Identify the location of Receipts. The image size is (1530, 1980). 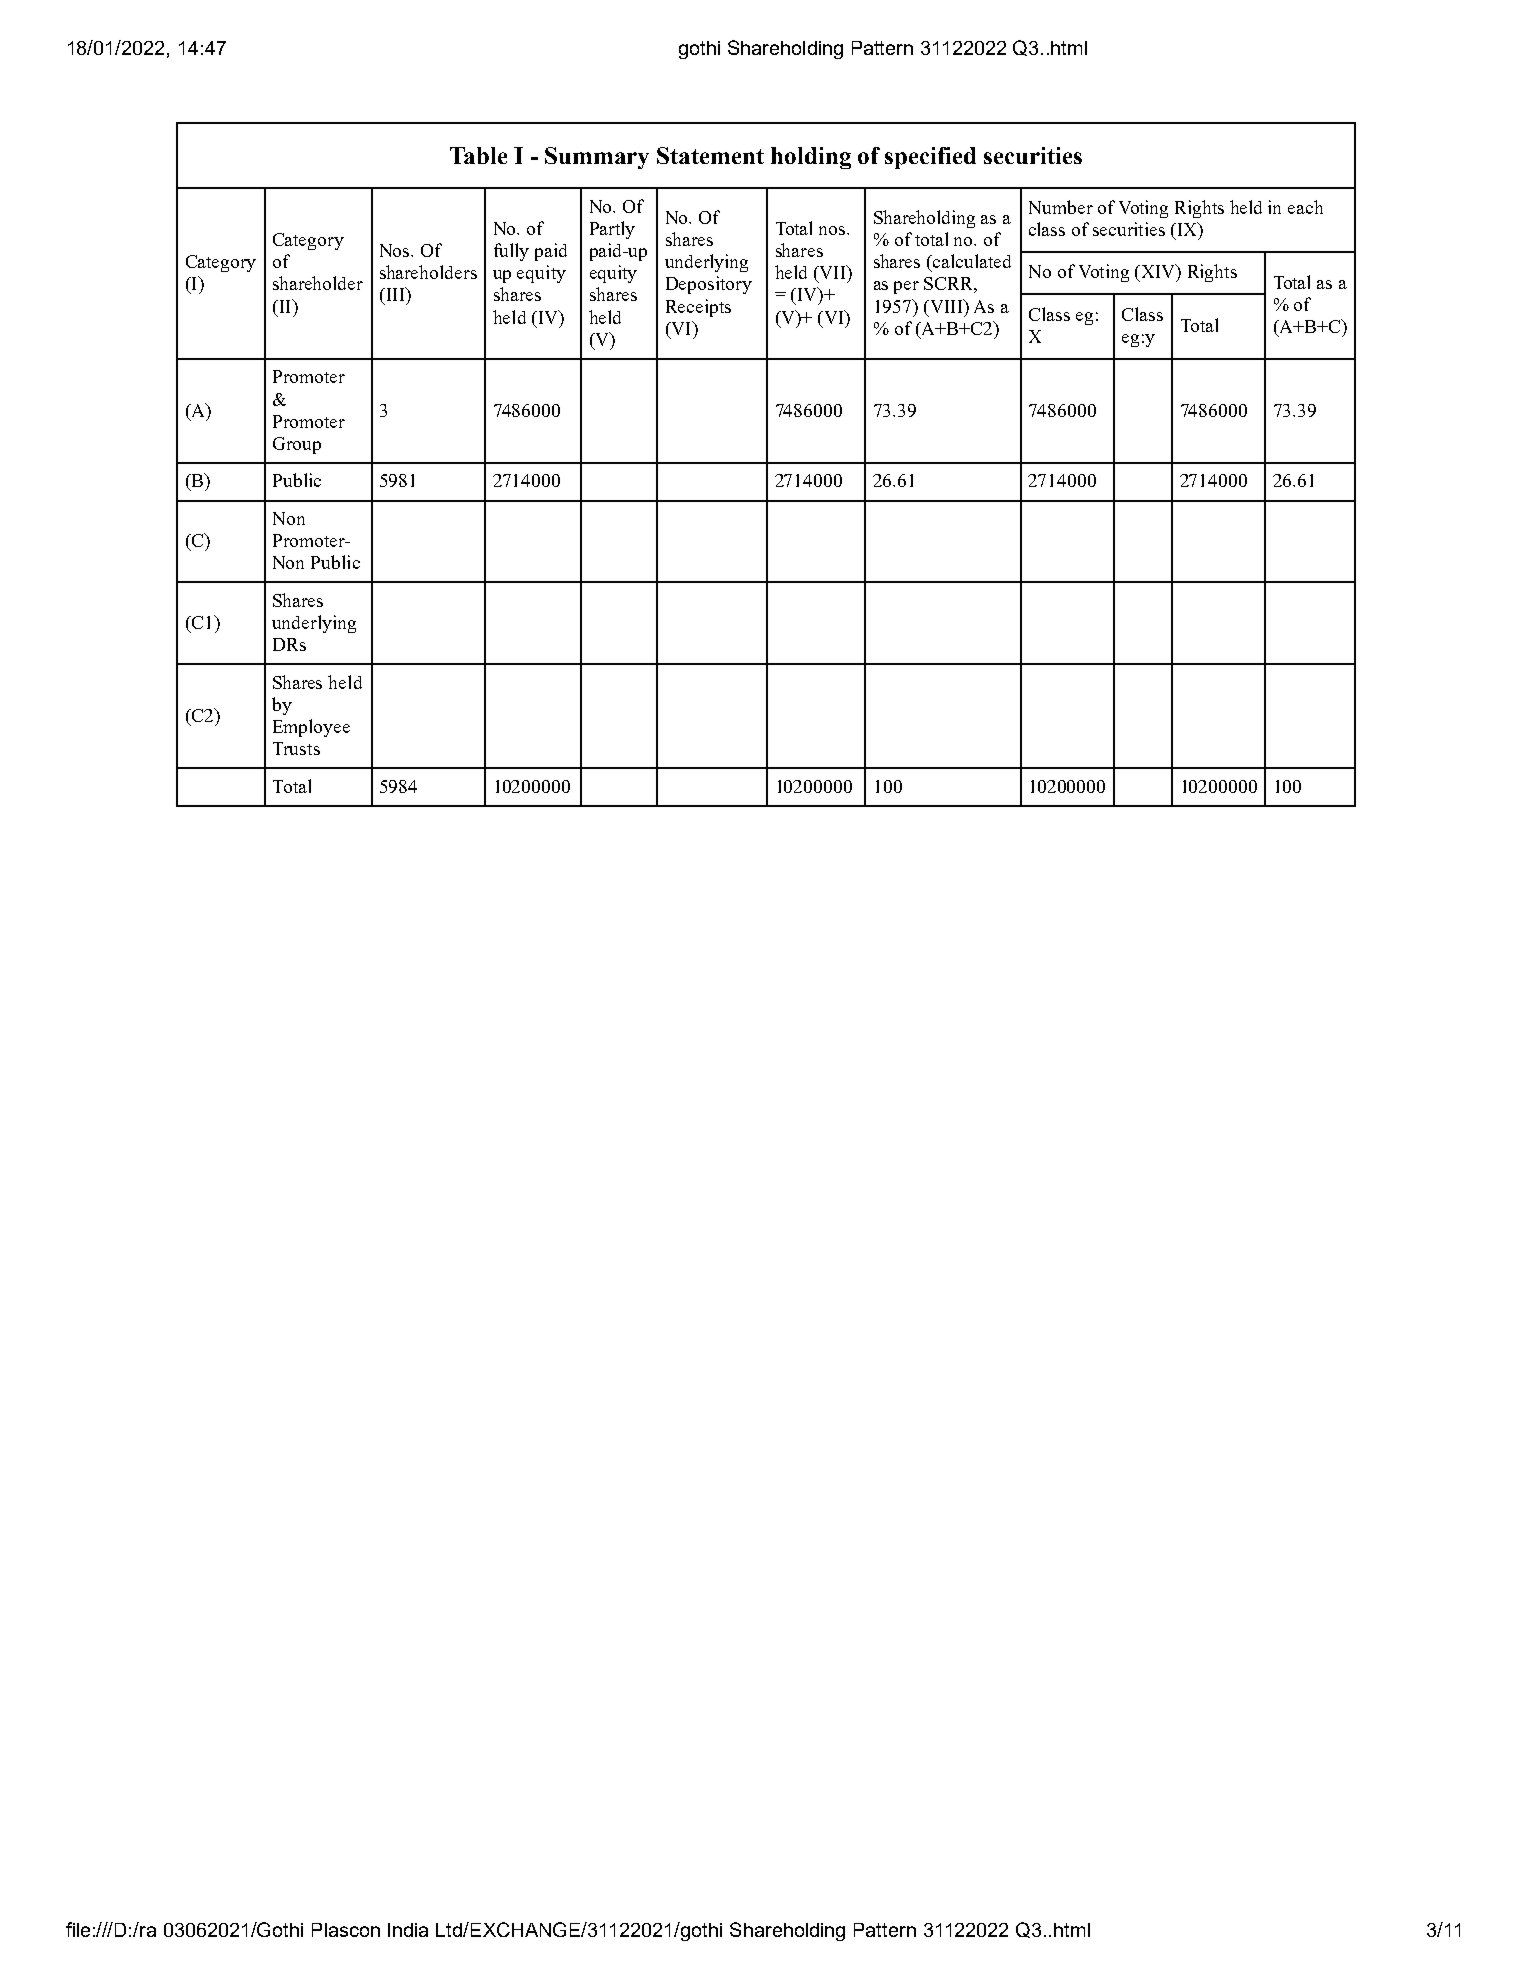
(698, 308).
